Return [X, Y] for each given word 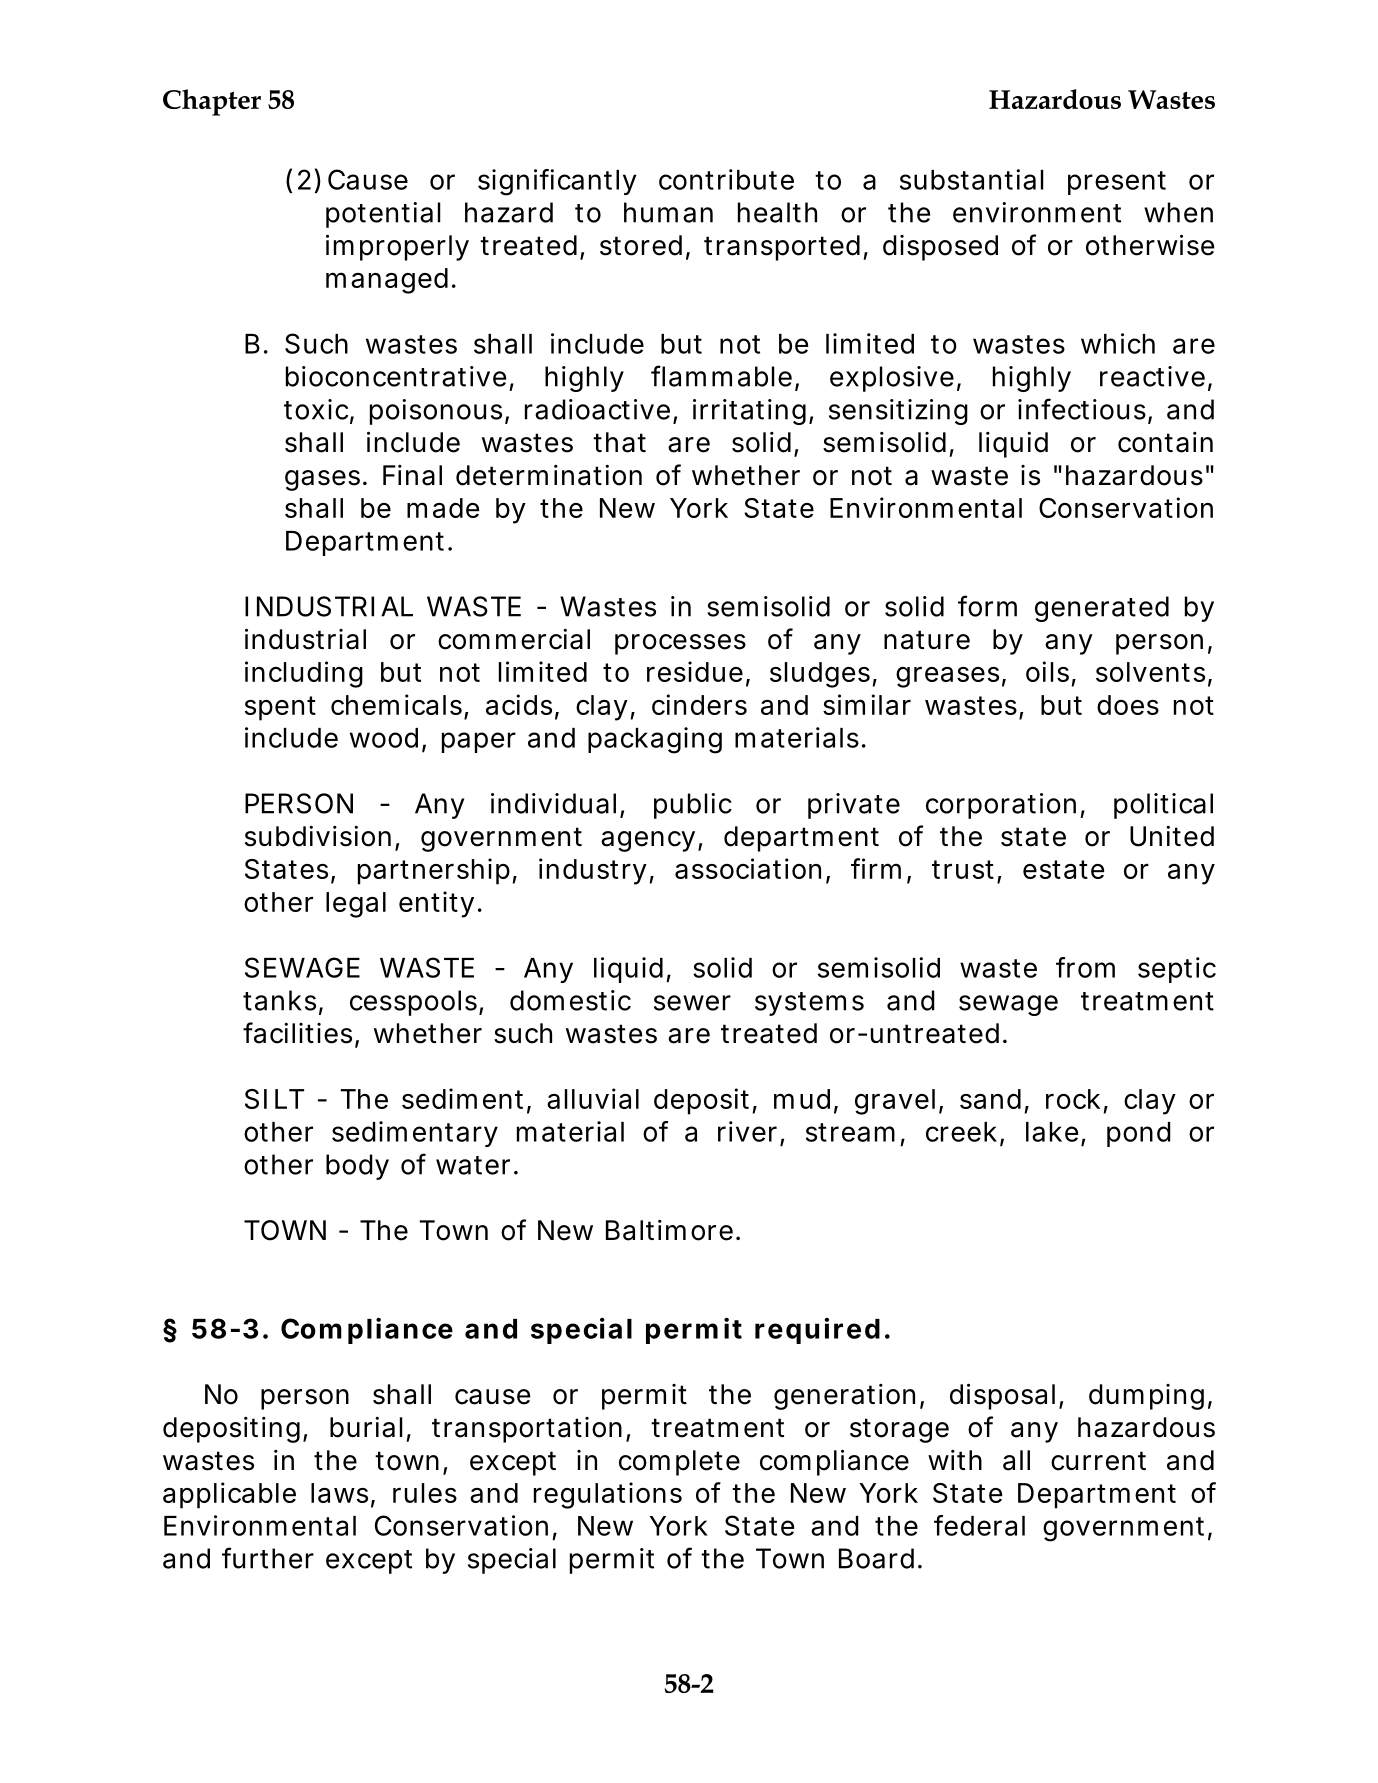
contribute [726, 179]
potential [383, 215]
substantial [972, 179]
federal [979, 1525]
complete [679, 1463]
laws [343, 1494]
